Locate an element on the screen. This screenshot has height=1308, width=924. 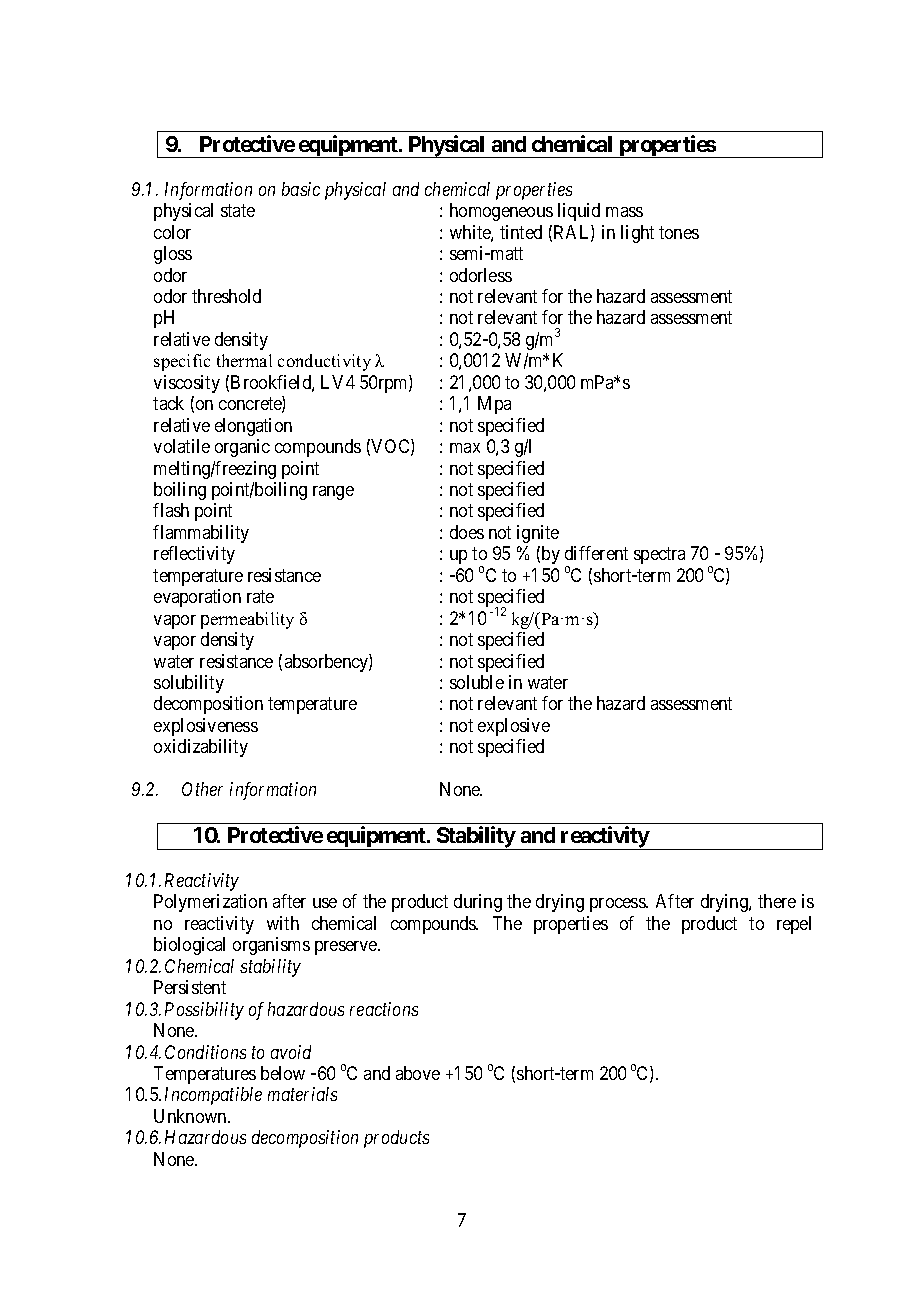
tones is located at coordinates (679, 232).
